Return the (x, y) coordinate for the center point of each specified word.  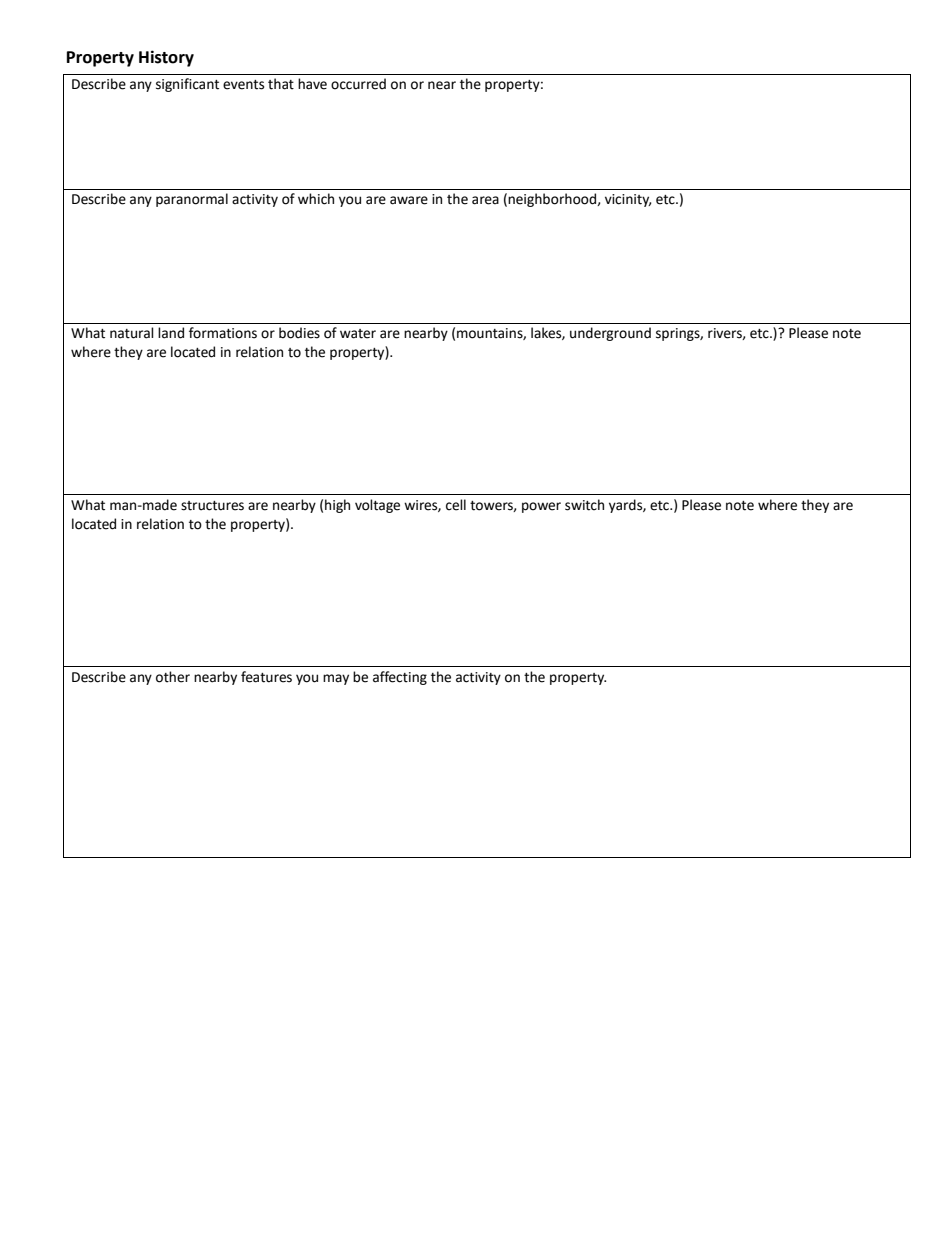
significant (187, 85)
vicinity (628, 200)
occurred (358, 84)
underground (610, 334)
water (358, 334)
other (173, 677)
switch (584, 505)
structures (212, 506)
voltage (377, 506)
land (171, 333)
